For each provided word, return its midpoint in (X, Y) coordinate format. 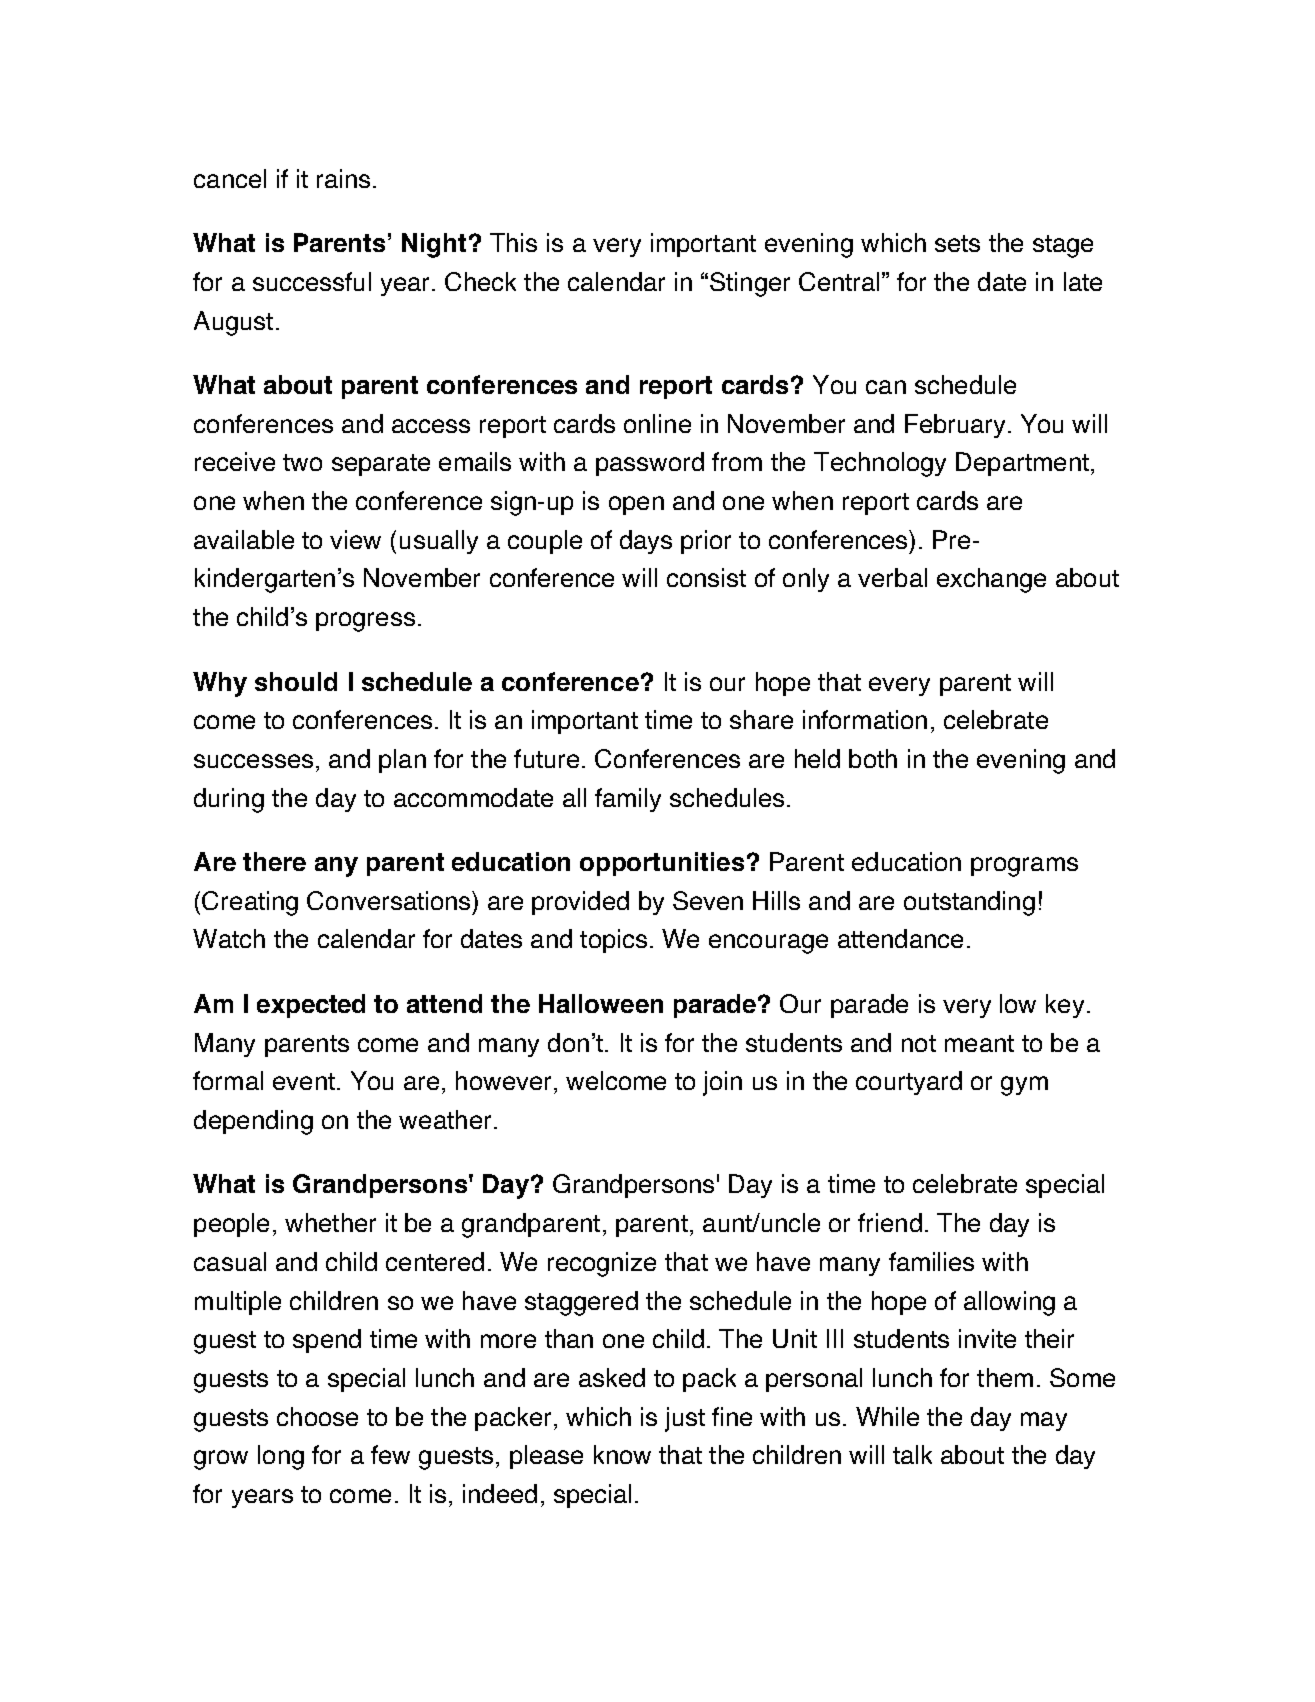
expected (311, 1006)
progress (365, 622)
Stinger (750, 284)
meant (979, 1043)
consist (706, 577)
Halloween (601, 1003)
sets (957, 243)
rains (343, 178)
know (622, 1454)
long (281, 1457)
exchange (991, 580)
